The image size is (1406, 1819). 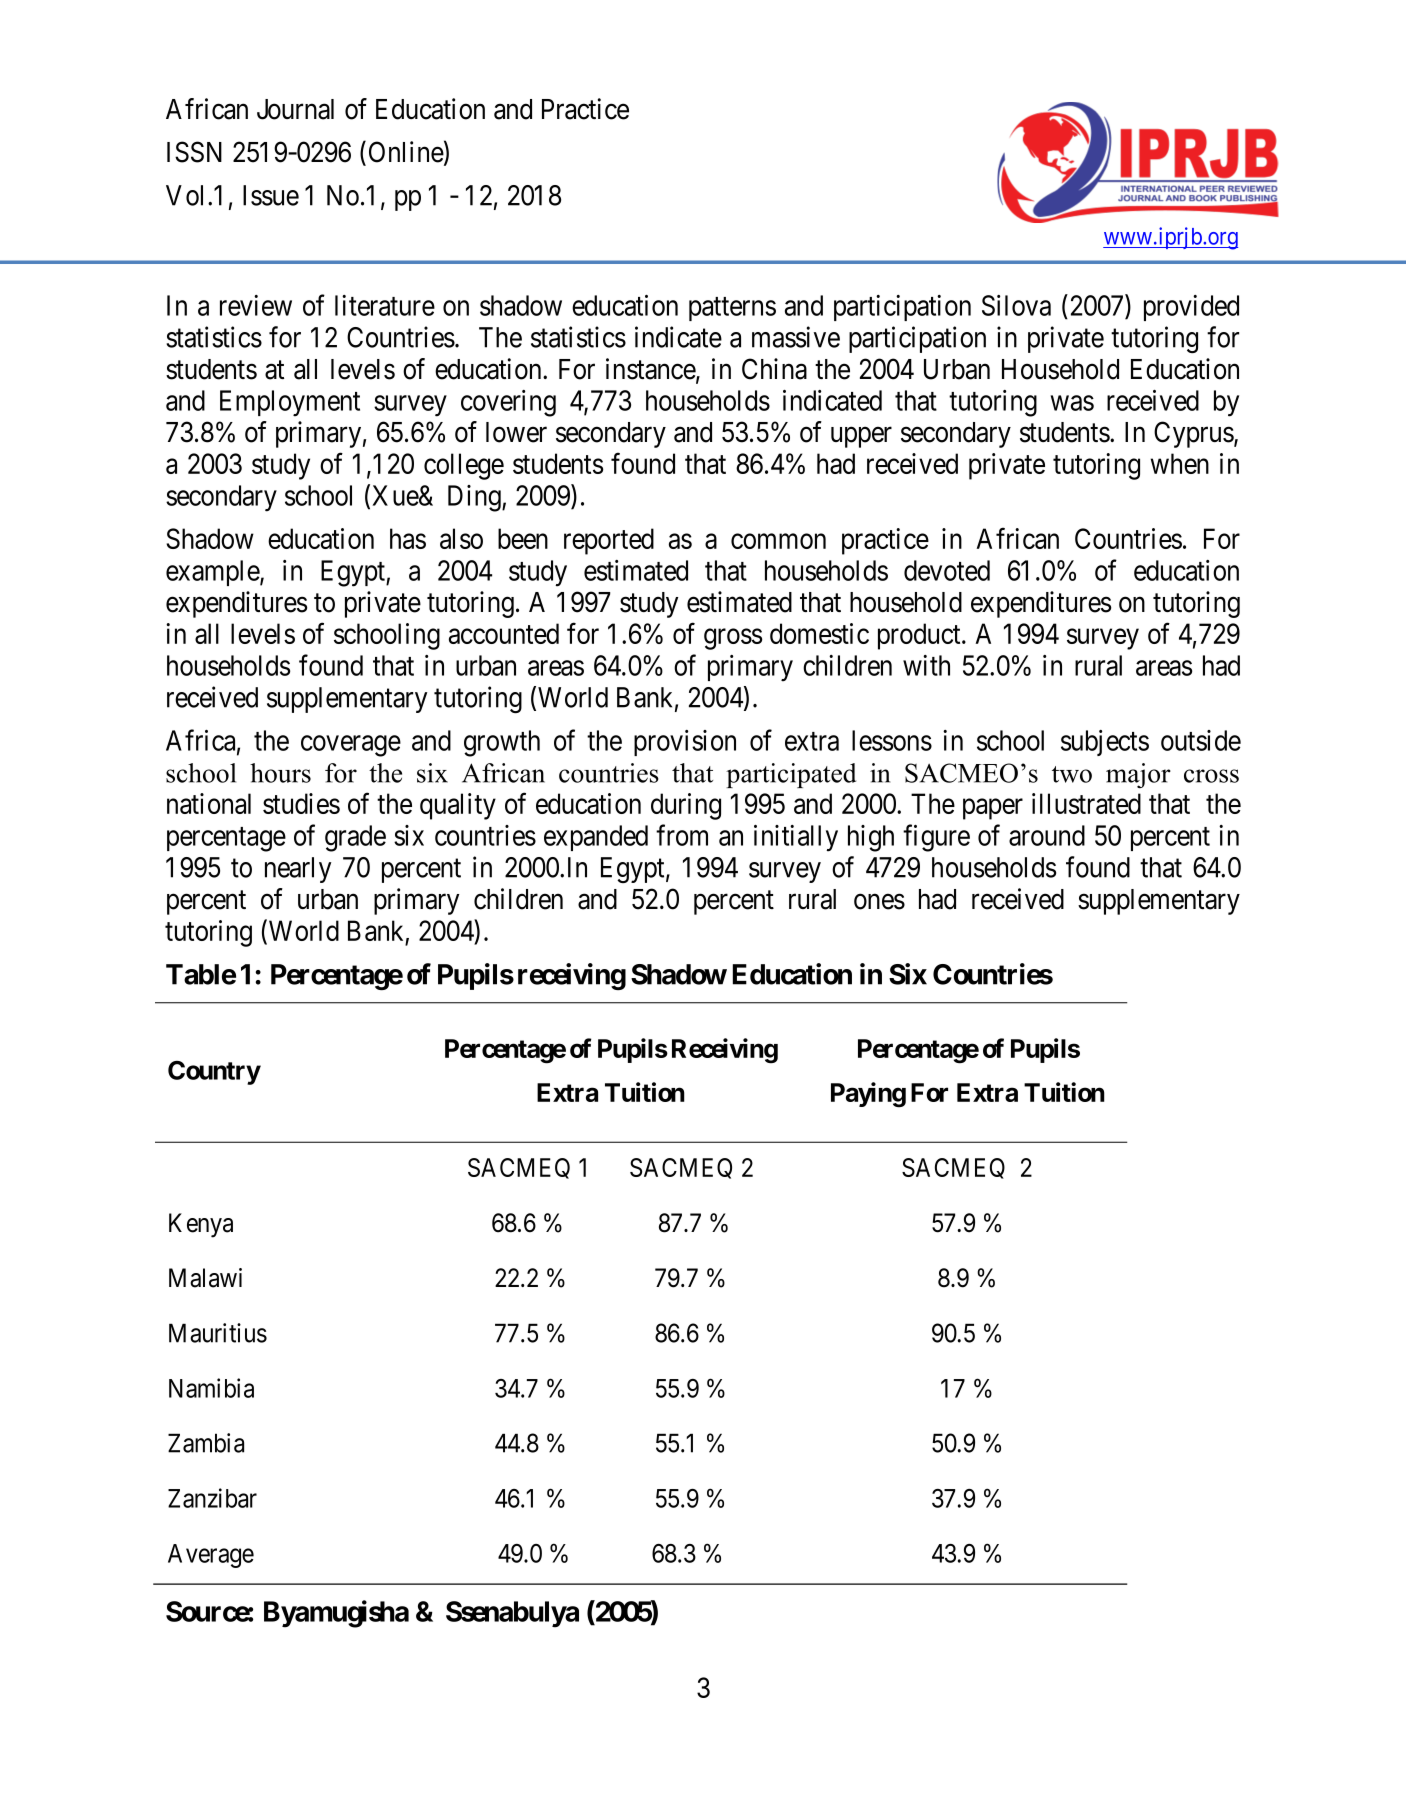 I want to click on devoted, so click(x=947, y=570).
